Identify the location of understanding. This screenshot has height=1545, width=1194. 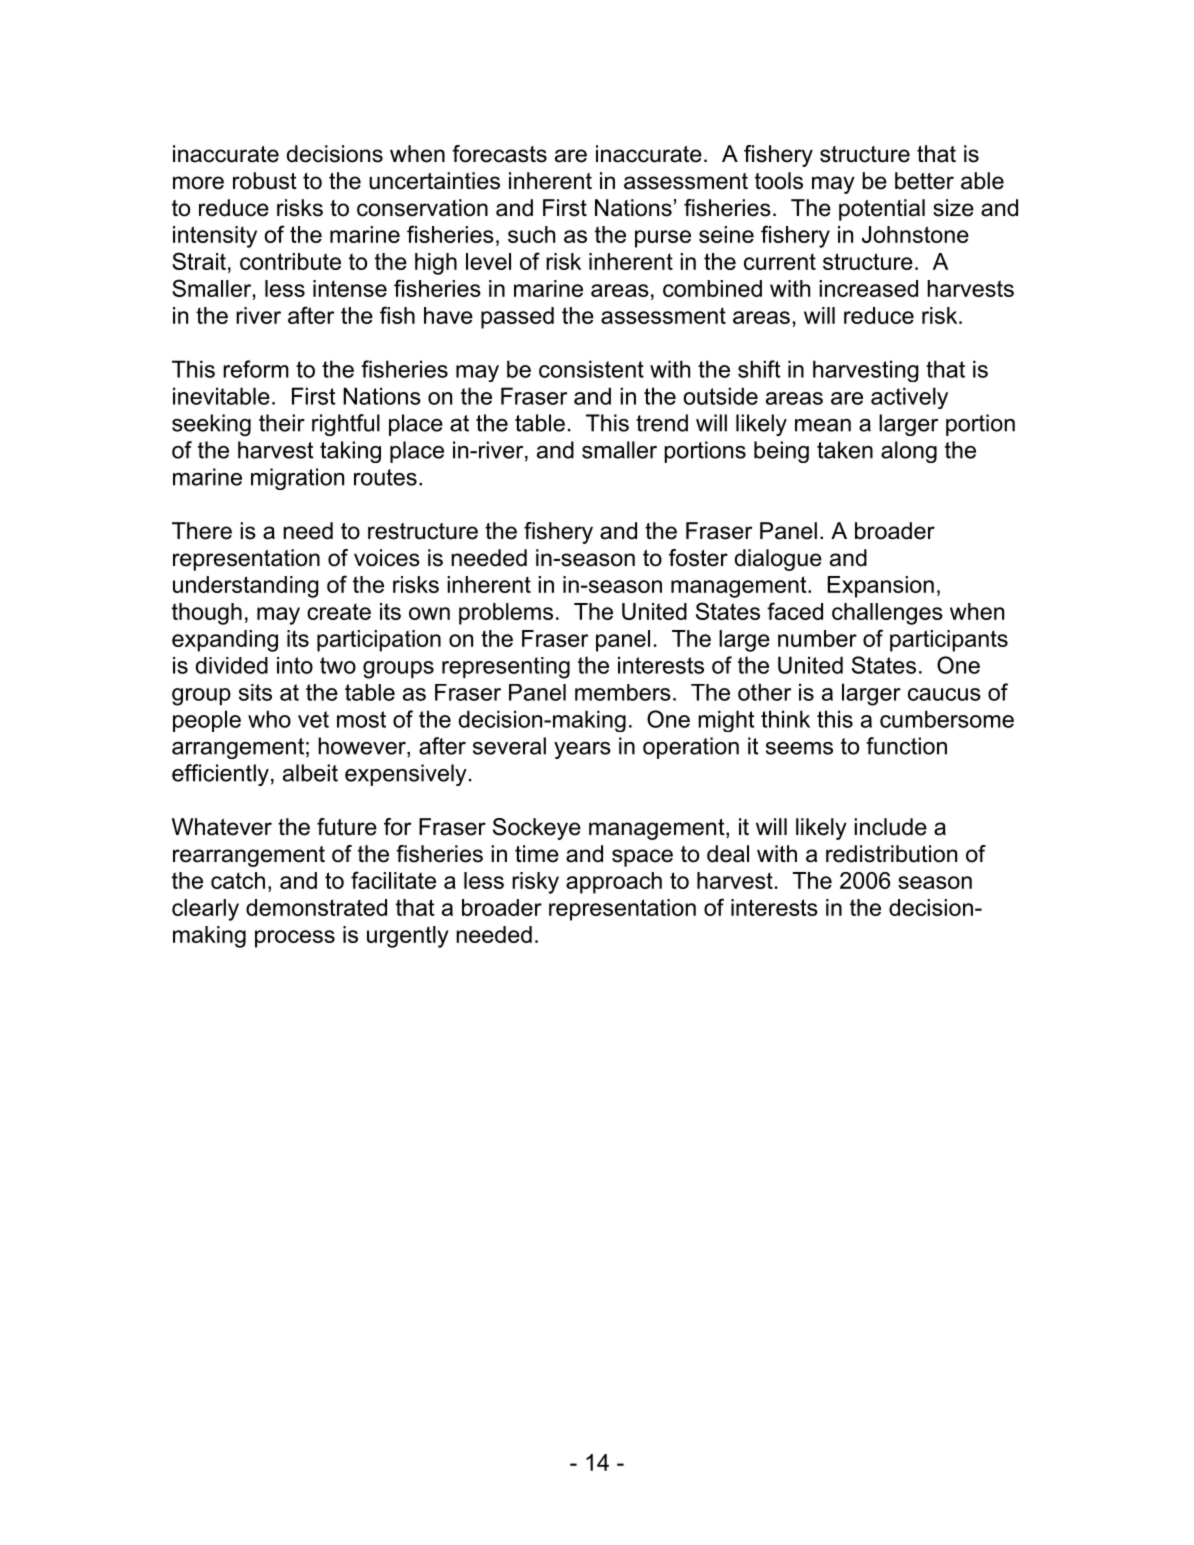
(246, 587).
